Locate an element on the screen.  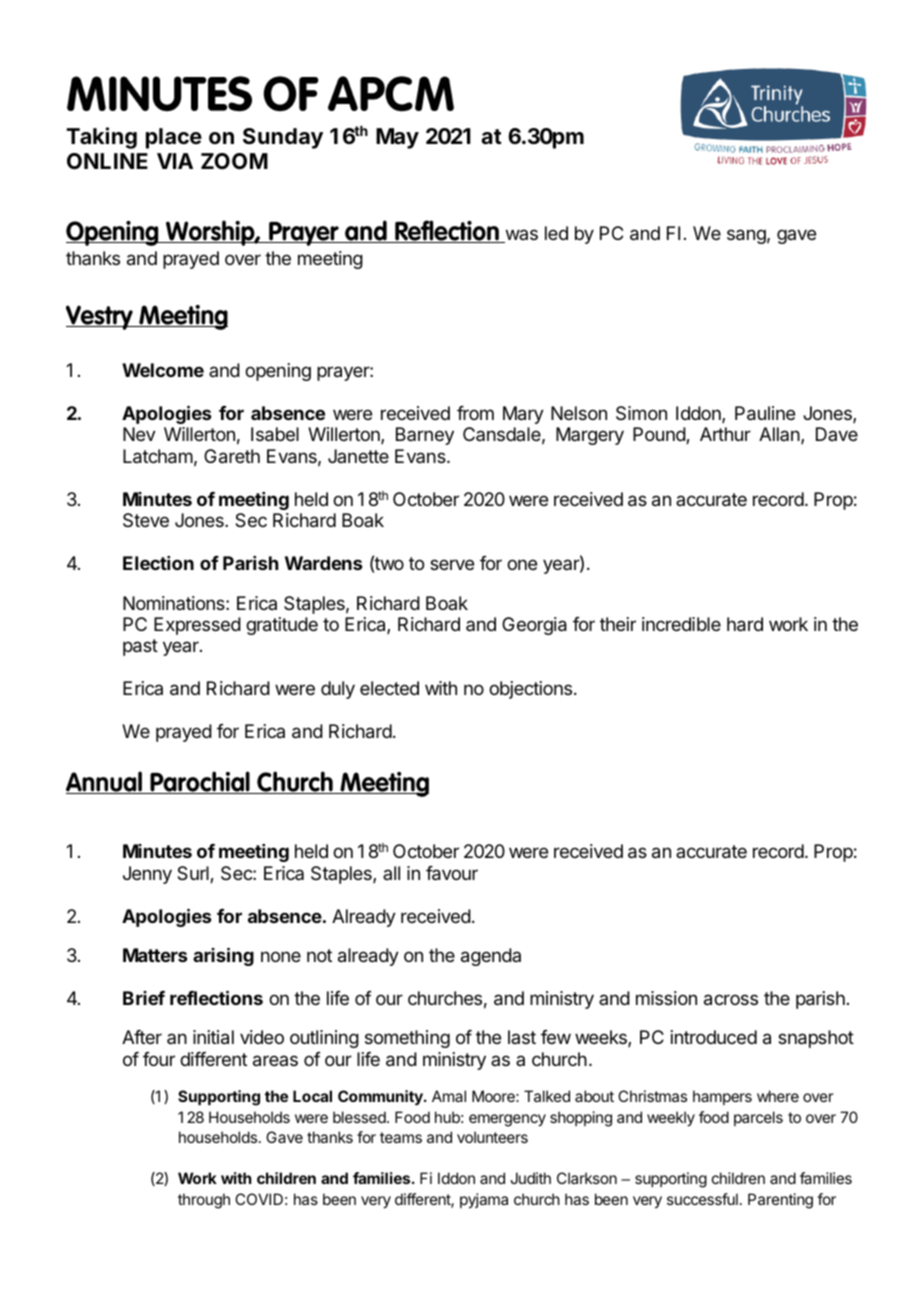
May is located at coordinates (397, 138).
